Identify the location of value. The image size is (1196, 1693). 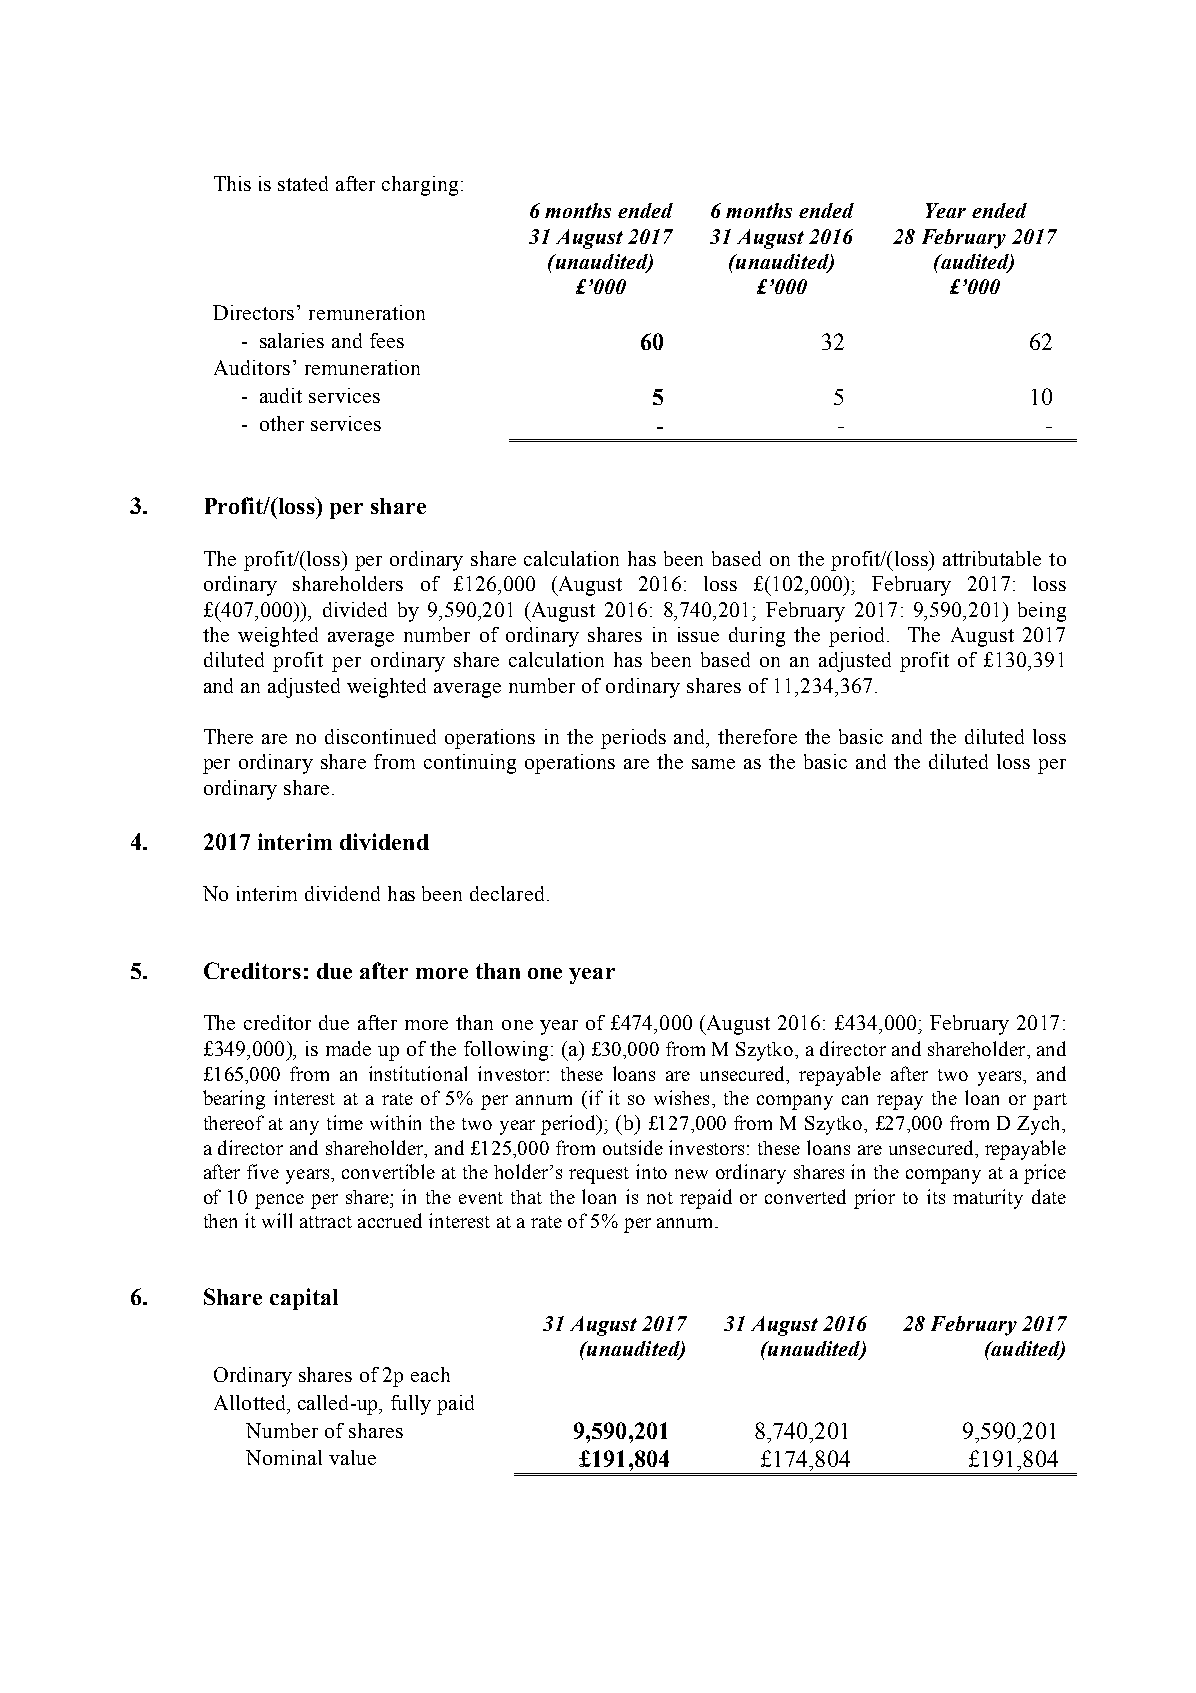
(352, 1457).
